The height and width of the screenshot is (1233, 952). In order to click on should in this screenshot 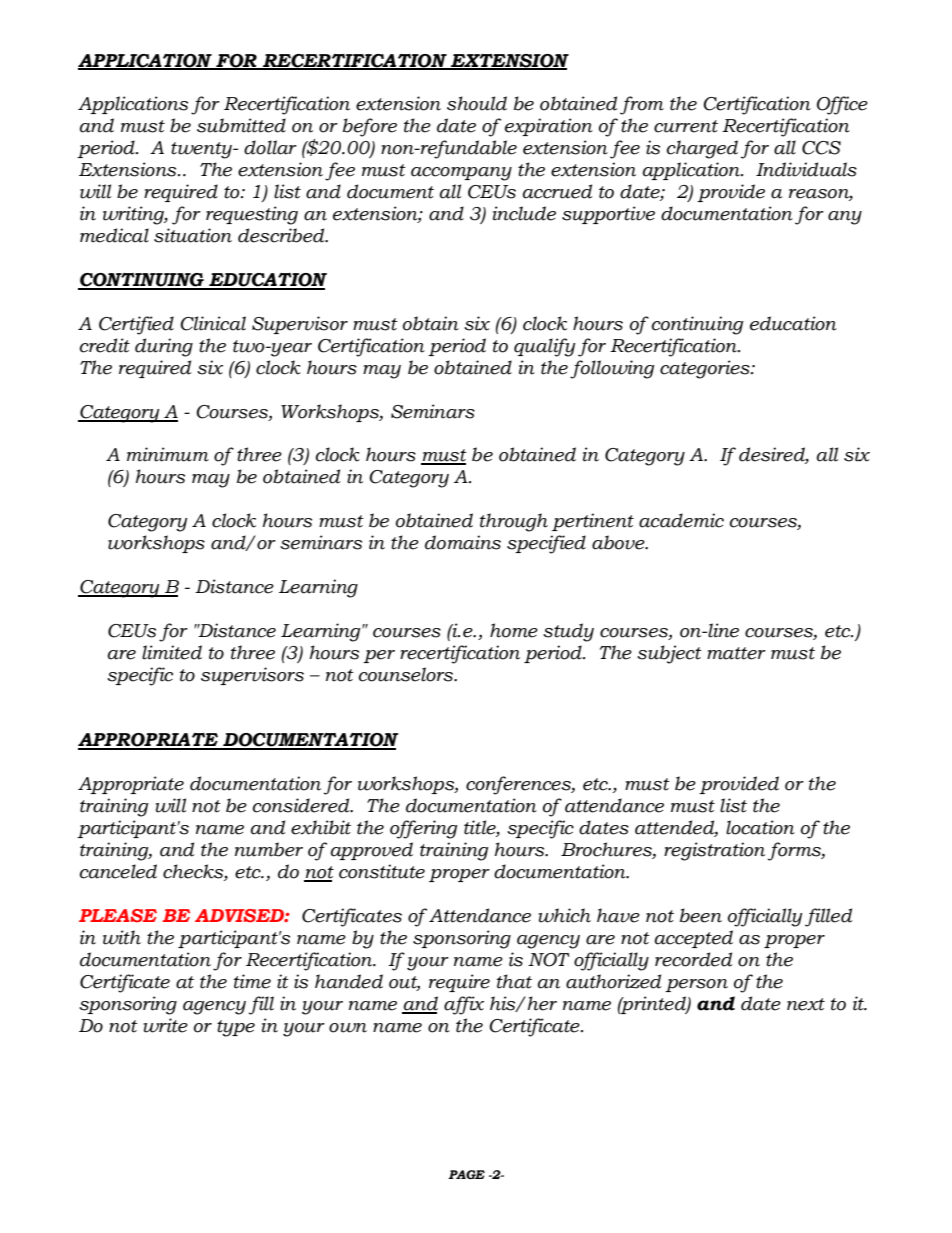, I will do `click(477, 103)`.
